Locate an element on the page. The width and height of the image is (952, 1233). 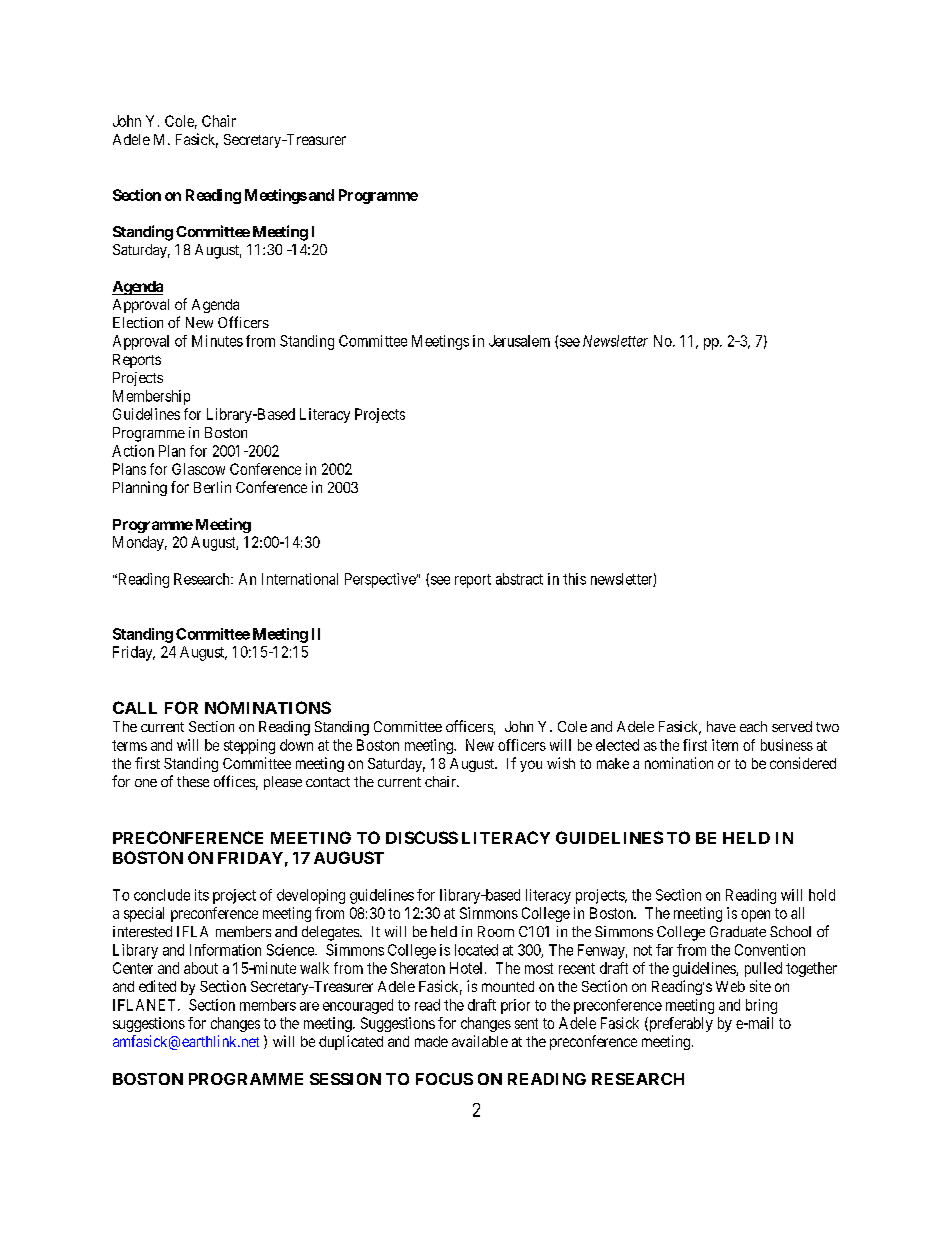
elected is located at coordinates (617, 745).
